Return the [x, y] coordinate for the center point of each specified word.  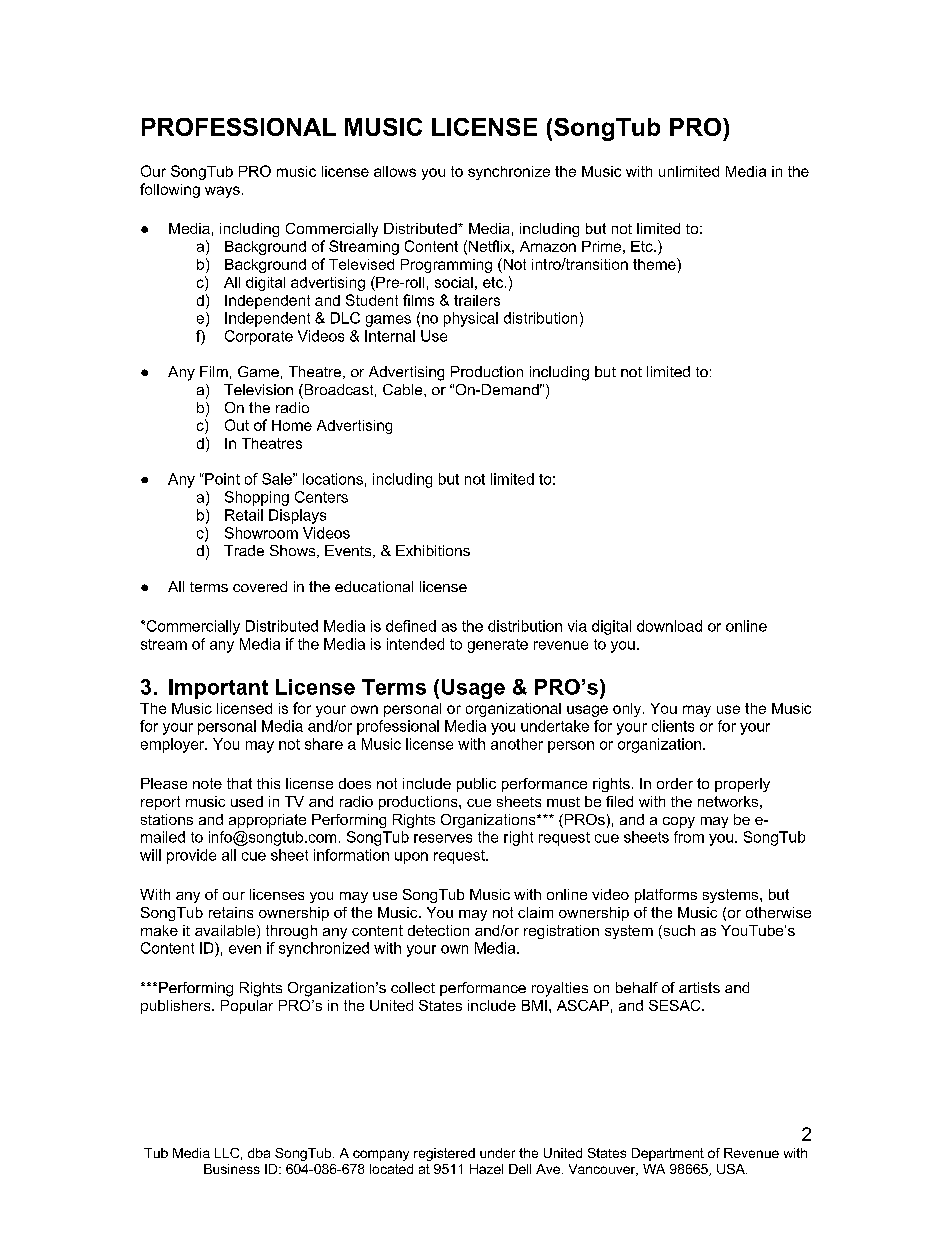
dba [259, 1153]
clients [673, 726]
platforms [666, 896]
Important [218, 689]
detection [438, 930]
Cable [404, 389]
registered [444, 1154]
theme [655, 264]
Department [668, 1154]
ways [222, 192]
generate [498, 646]
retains [231, 912]
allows [395, 171]
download [669, 626]
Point [221, 479]
